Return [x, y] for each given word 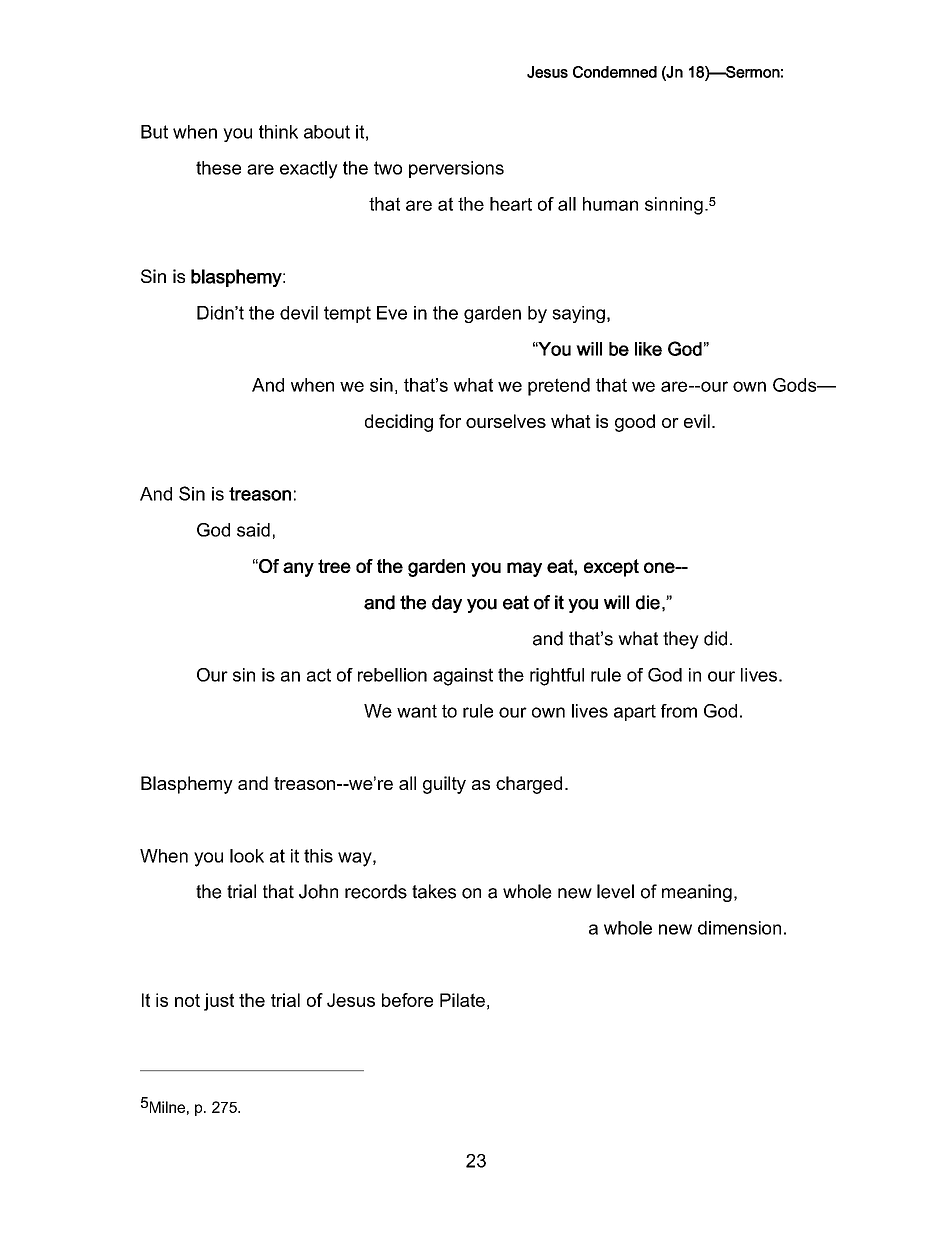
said [253, 530]
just [219, 1002]
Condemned [615, 72]
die [648, 602]
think [278, 132]
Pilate [462, 1000]
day [447, 604]
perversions [456, 169]
